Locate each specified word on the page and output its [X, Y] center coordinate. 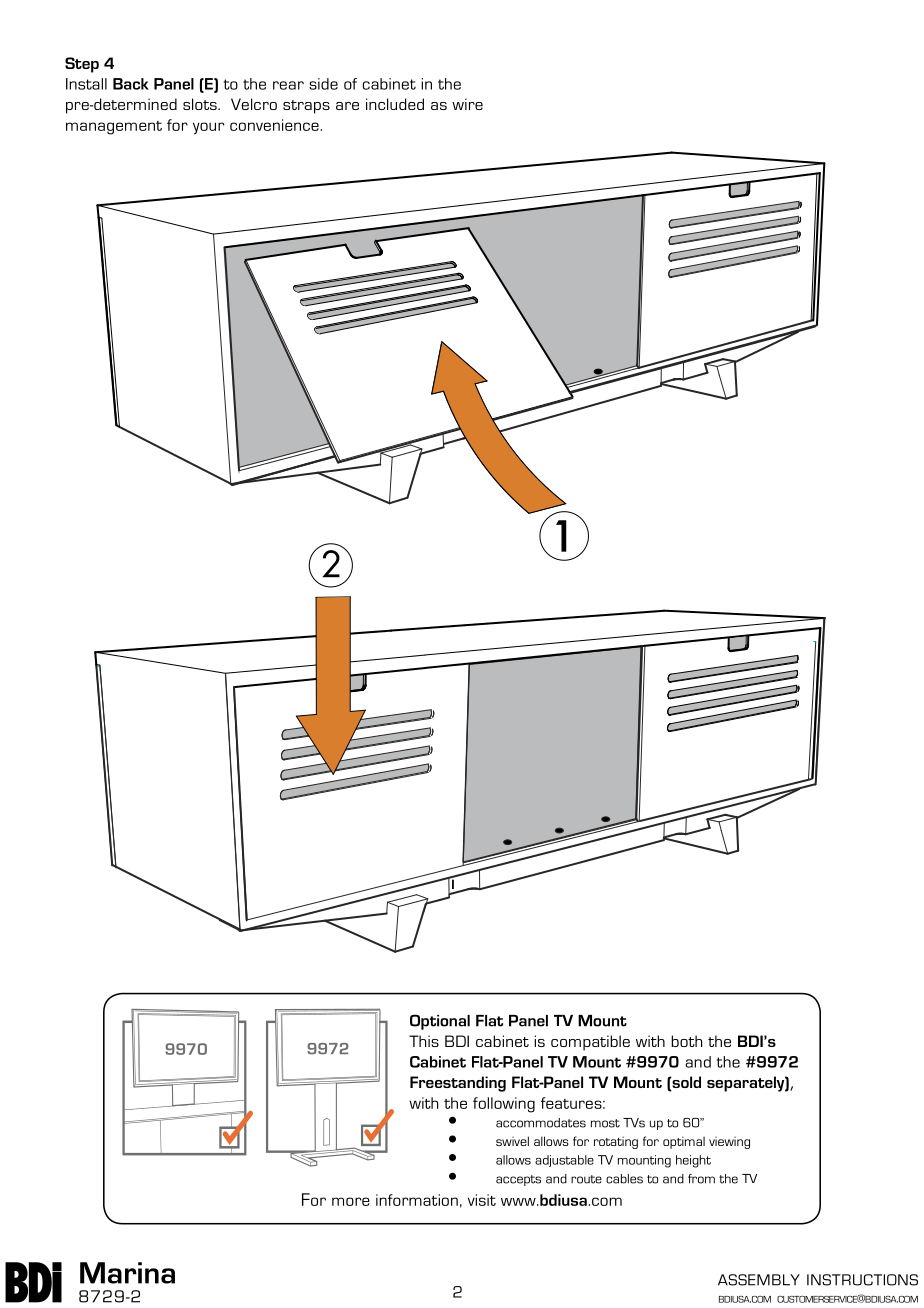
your [208, 128]
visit [482, 1200]
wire [467, 104]
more [351, 1201]
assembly [759, 1280]
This [424, 1041]
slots [201, 104]
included [395, 104]
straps [306, 107]
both [686, 1041]
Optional [440, 1022]
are [347, 106]
